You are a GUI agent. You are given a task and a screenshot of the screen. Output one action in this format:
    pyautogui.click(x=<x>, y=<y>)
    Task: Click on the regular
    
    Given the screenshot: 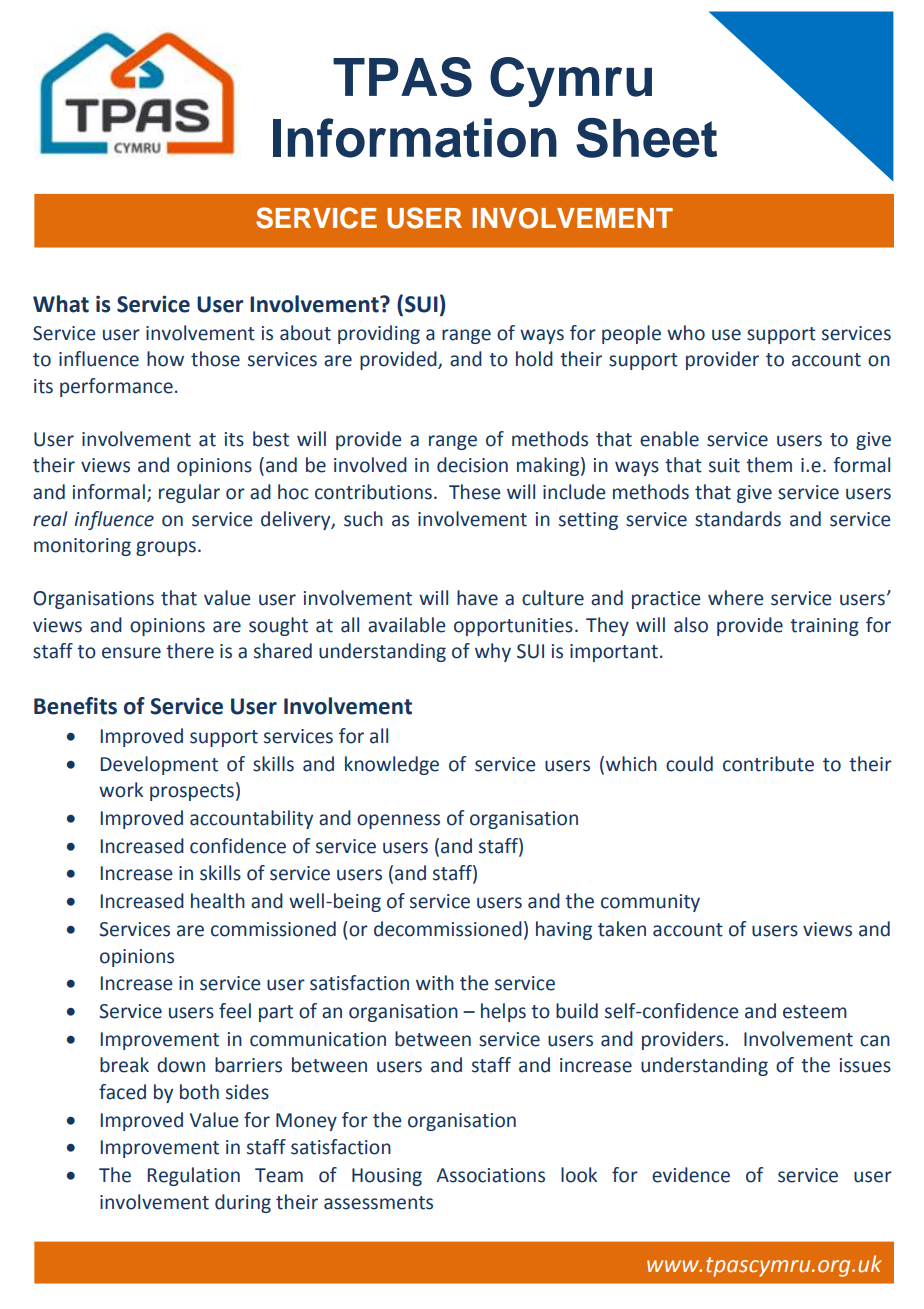 What is the action you would take?
    pyautogui.click(x=189, y=493)
